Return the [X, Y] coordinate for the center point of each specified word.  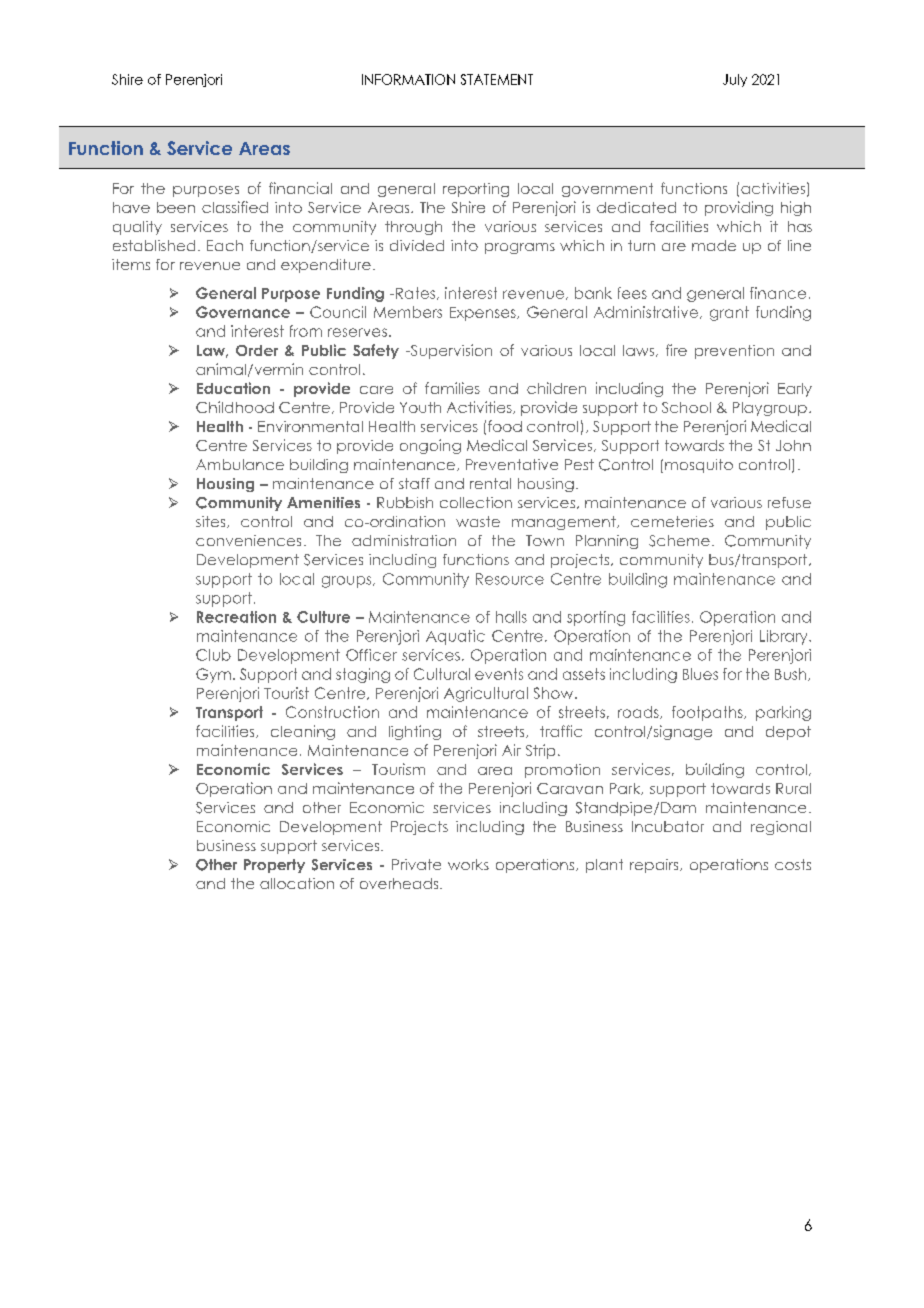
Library [785, 637]
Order [257, 350]
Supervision [450, 351]
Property [274, 866]
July [735, 80]
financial [300, 188]
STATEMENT [497, 79]
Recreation [236, 617]
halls [511, 617]
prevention [734, 352]
